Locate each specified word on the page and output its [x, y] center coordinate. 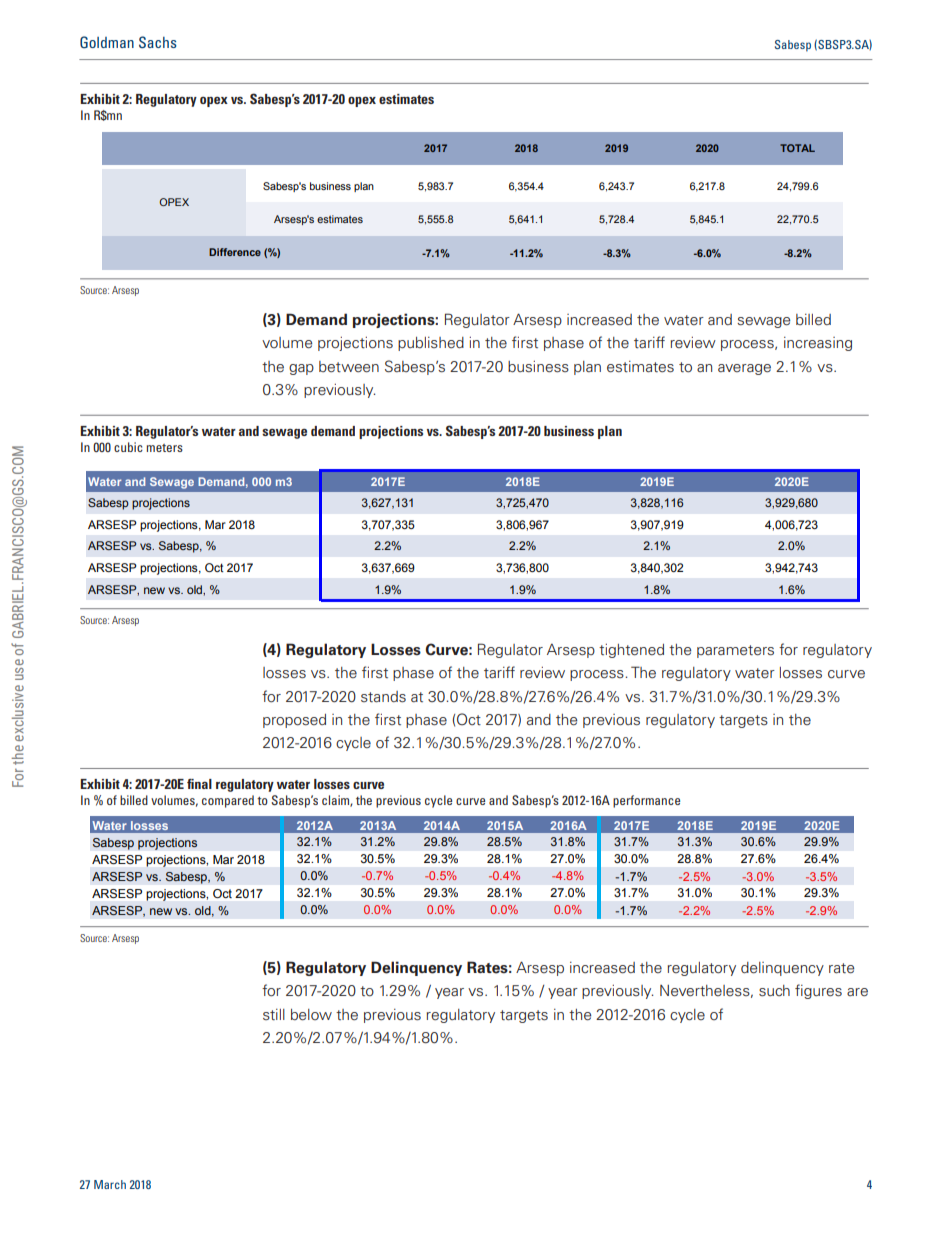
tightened [631, 651]
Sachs [158, 42]
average [744, 369]
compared [228, 801]
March [110, 1184]
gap [301, 369]
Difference [235, 252]
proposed [294, 721]
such [774, 991]
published [431, 344]
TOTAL [797, 148]
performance [646, 801]
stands [383, 697]
